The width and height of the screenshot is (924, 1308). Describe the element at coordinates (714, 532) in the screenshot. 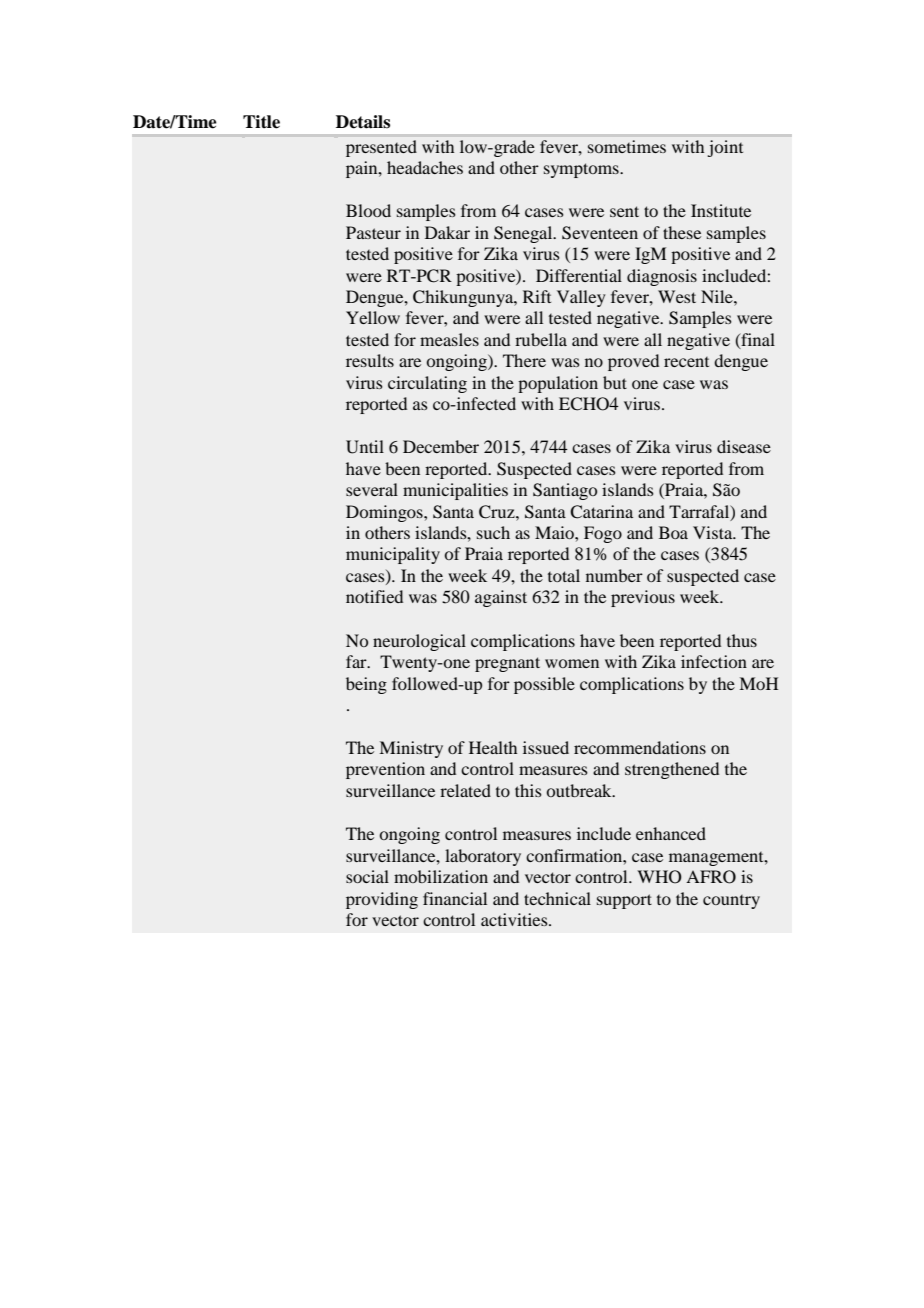

I see `Vista` at that location.
